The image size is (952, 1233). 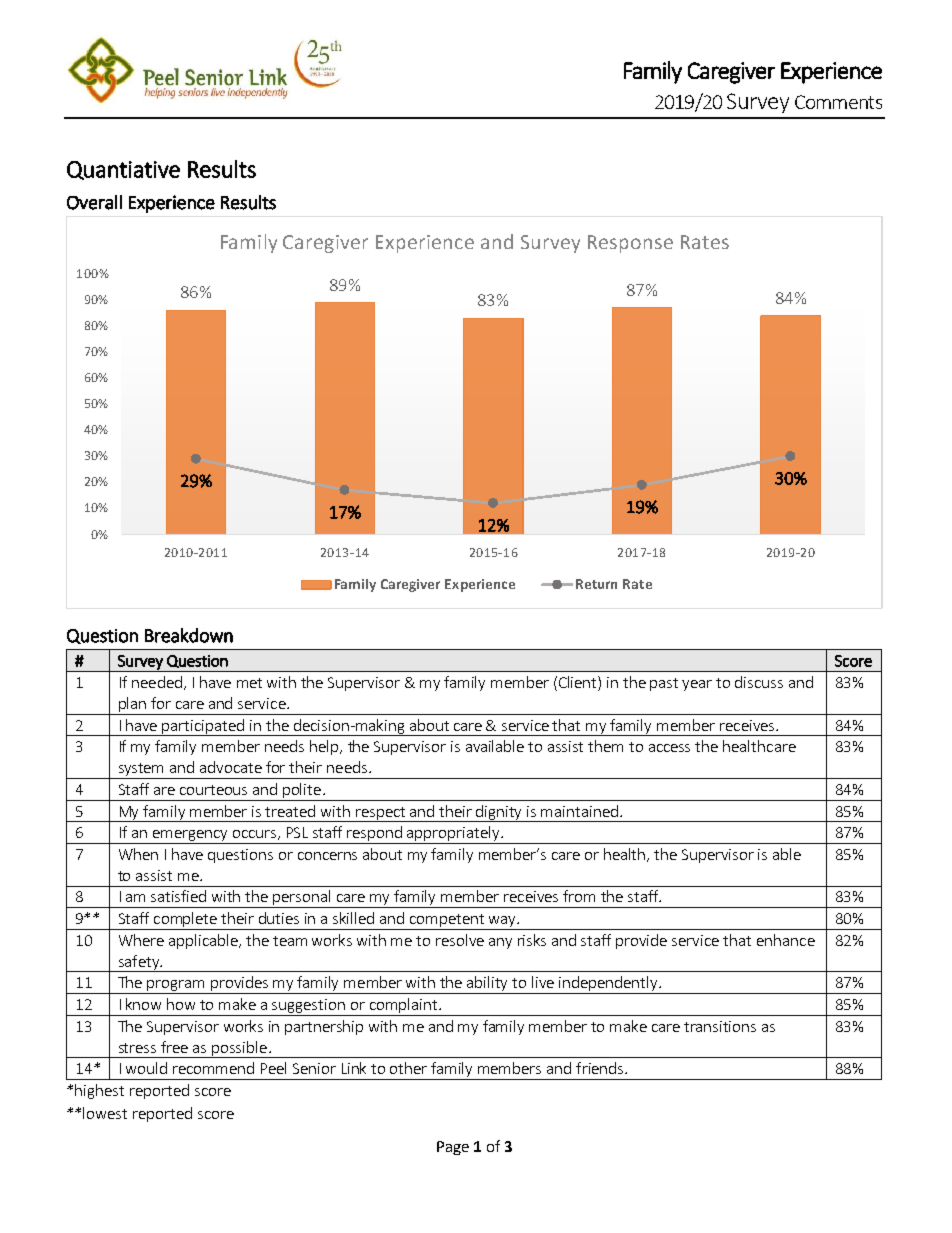 I want to click on transitions, so click(x=720, y=1026).
